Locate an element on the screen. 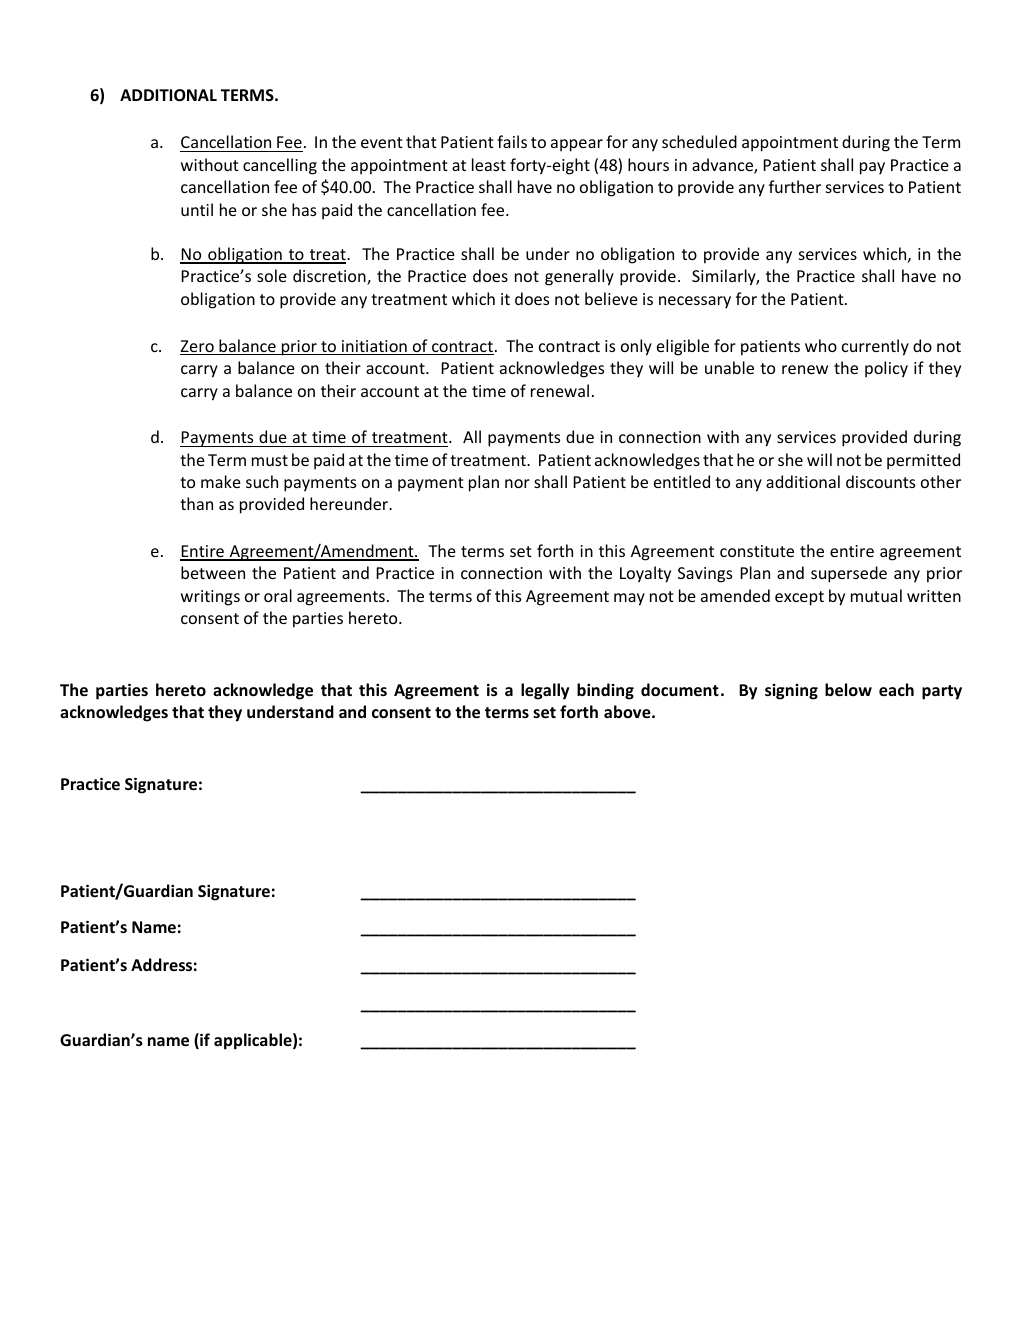  cancelling is located at coordinates (280, 166).
